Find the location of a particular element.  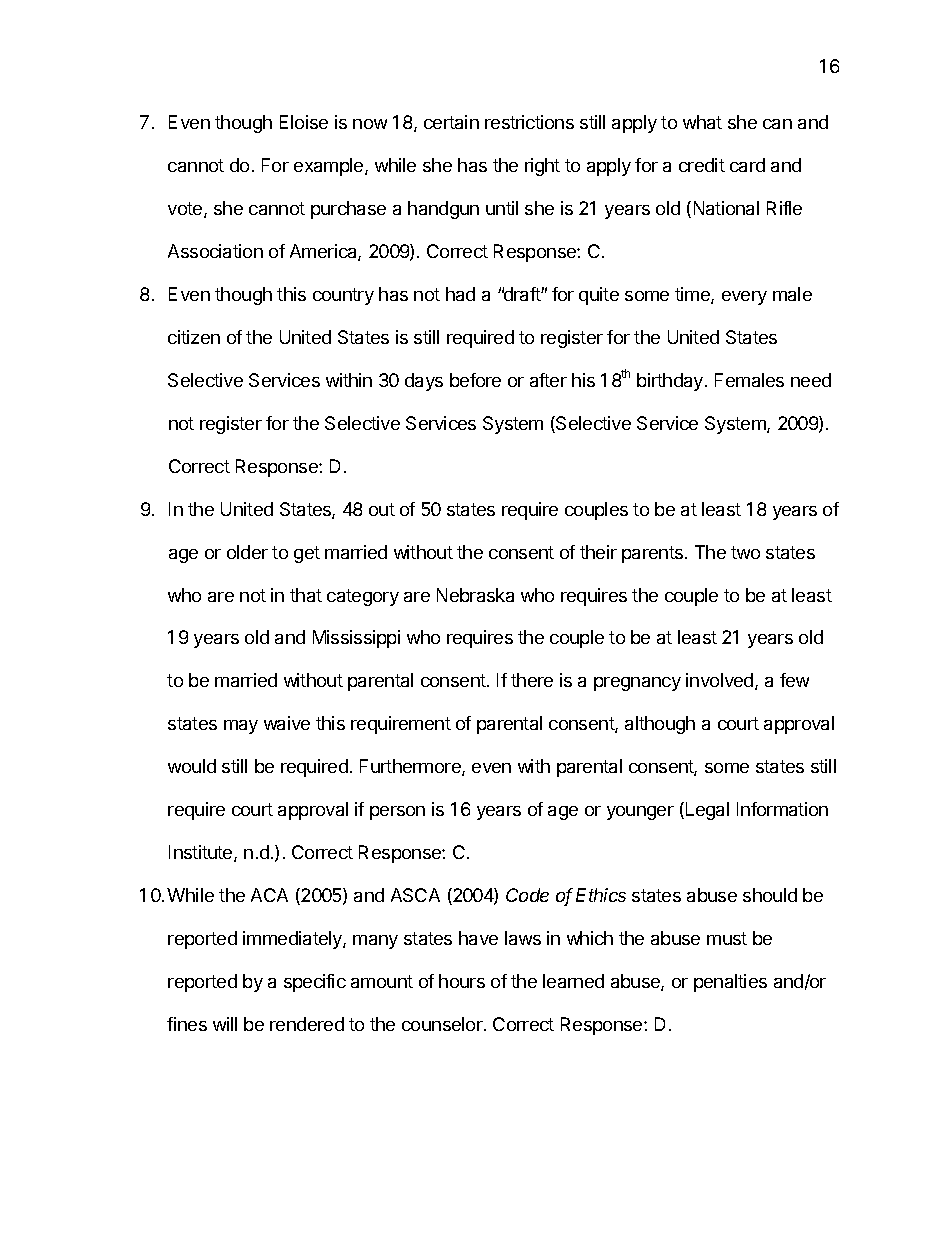

will is located at coordinates (225, 1024).
